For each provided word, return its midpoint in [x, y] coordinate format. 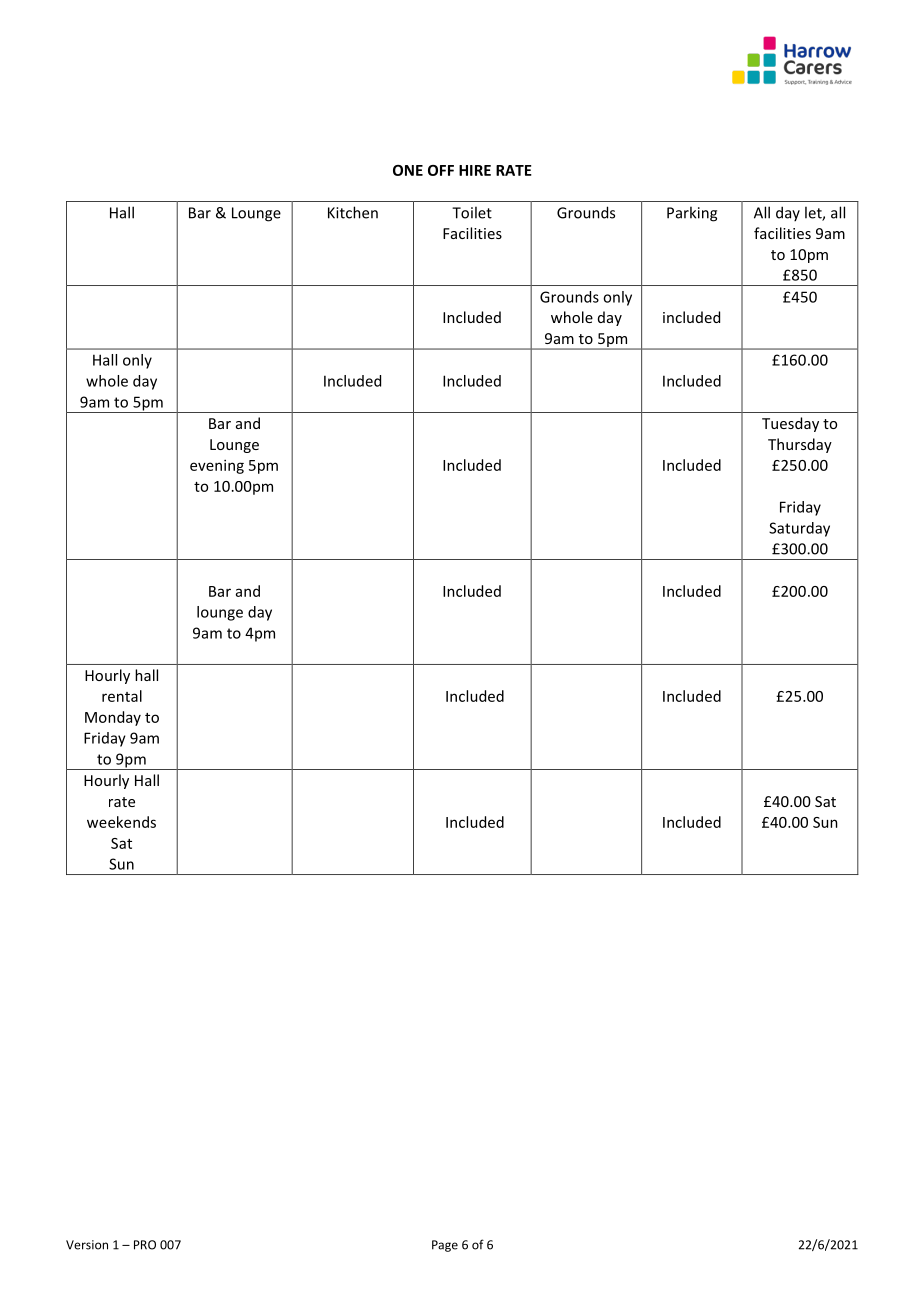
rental [122, 696]
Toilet [472, 212]
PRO [145, 1245]
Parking [692, 214]
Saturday [799, 529]
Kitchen [353, 212]
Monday [113, 718]
